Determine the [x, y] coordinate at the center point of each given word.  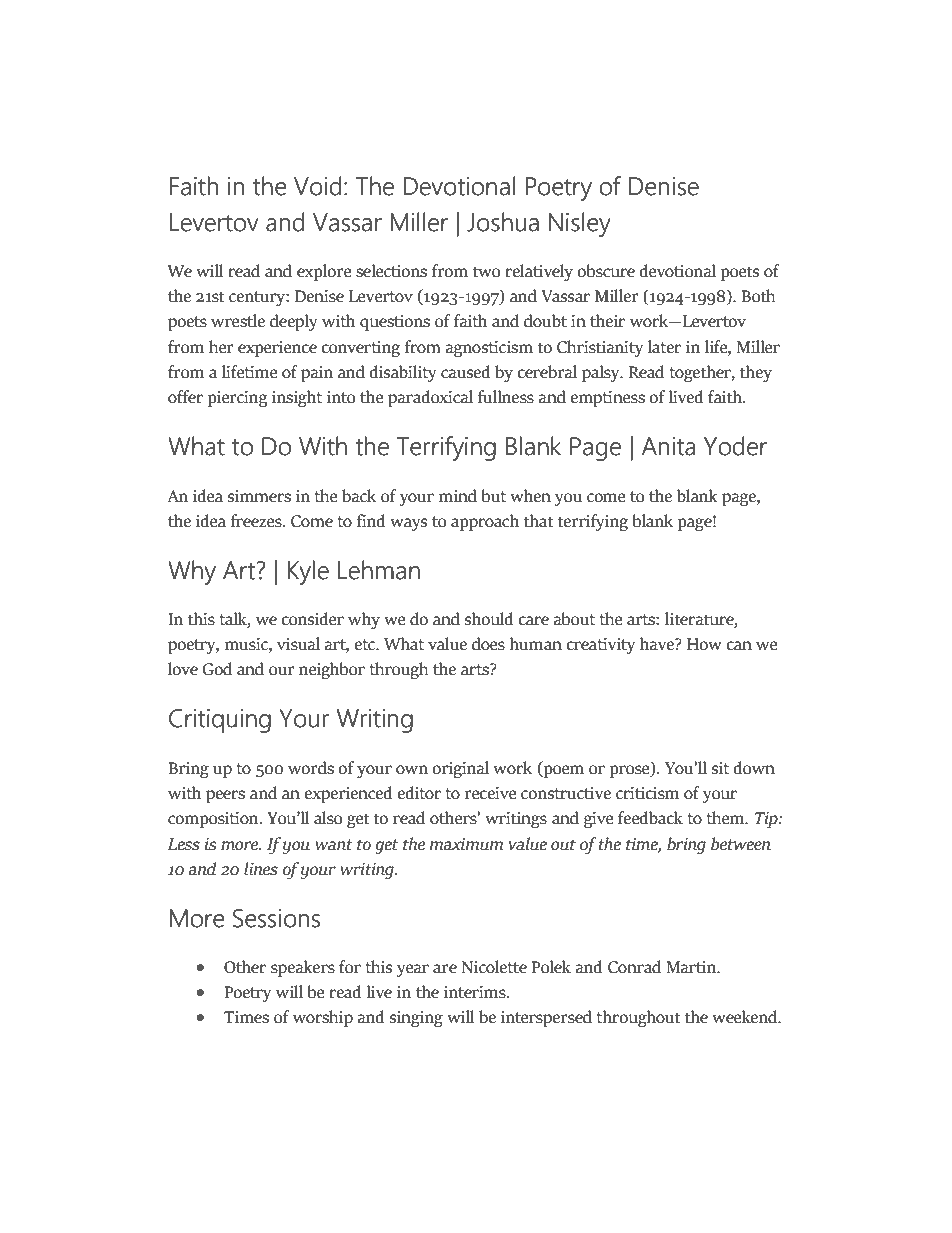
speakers [303, 968]
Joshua [503, 222]
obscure [606, 271]
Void [317, 186]
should [489, 619]
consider [312, 619]
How [704, 644]
